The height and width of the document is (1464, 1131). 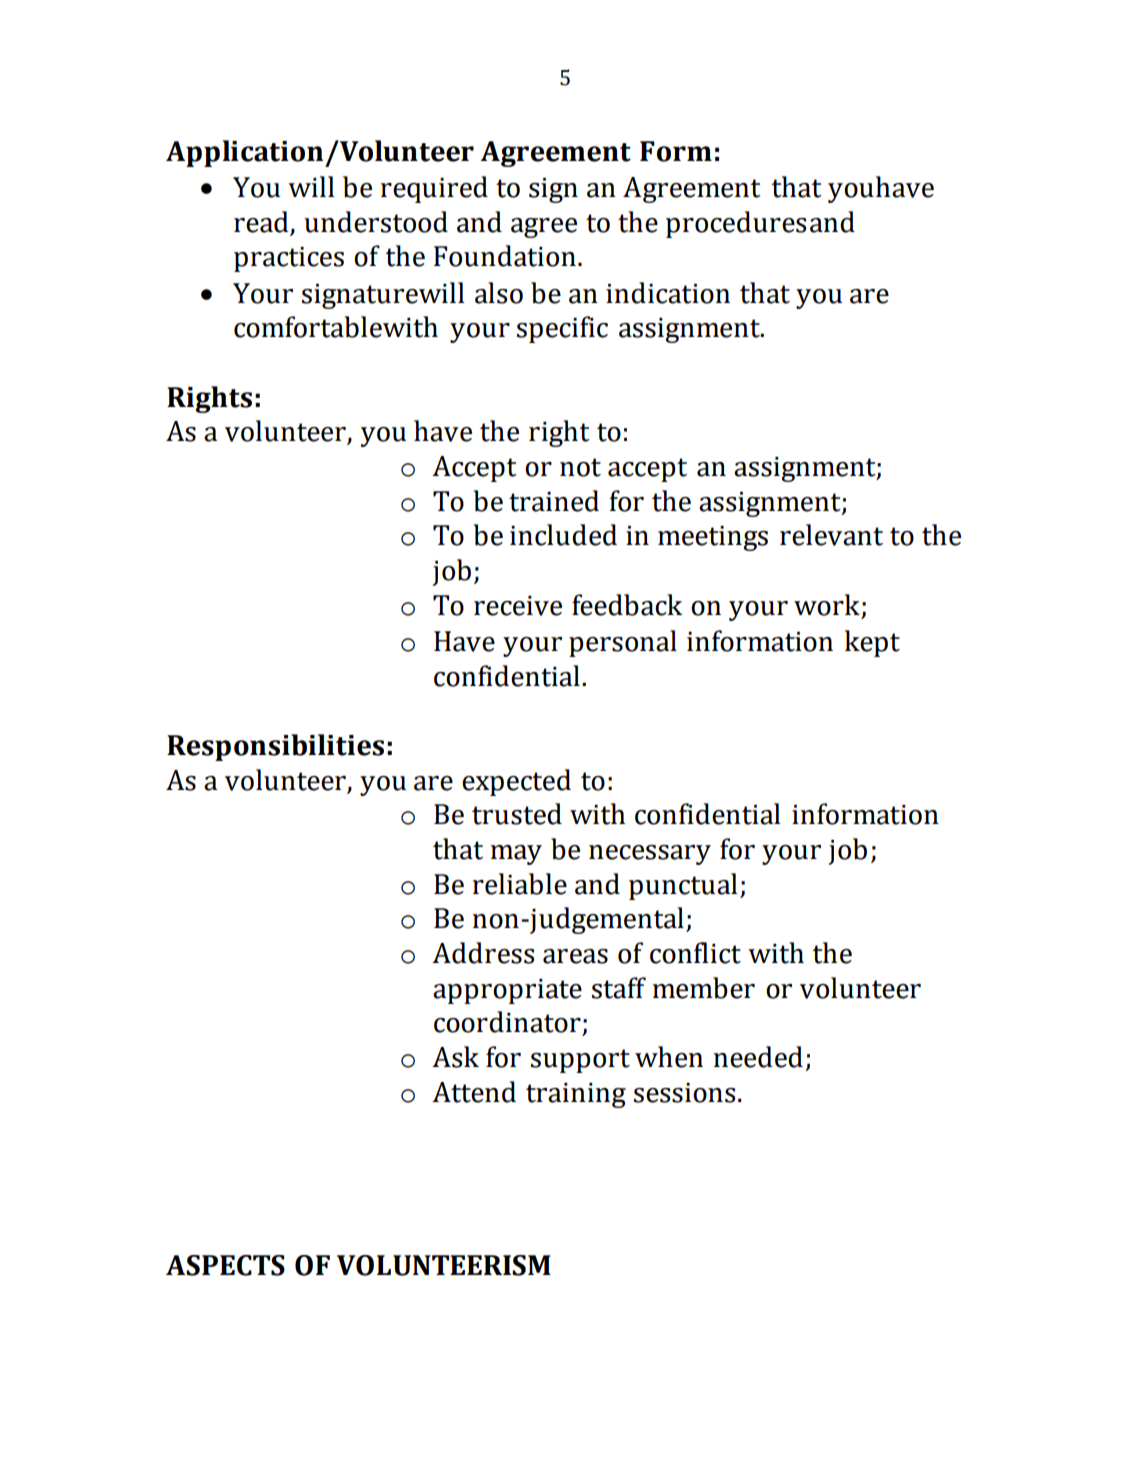 What do you see at coordinates (554, 501) in the document?
I see `trained` at bounding box center [554, 501].
